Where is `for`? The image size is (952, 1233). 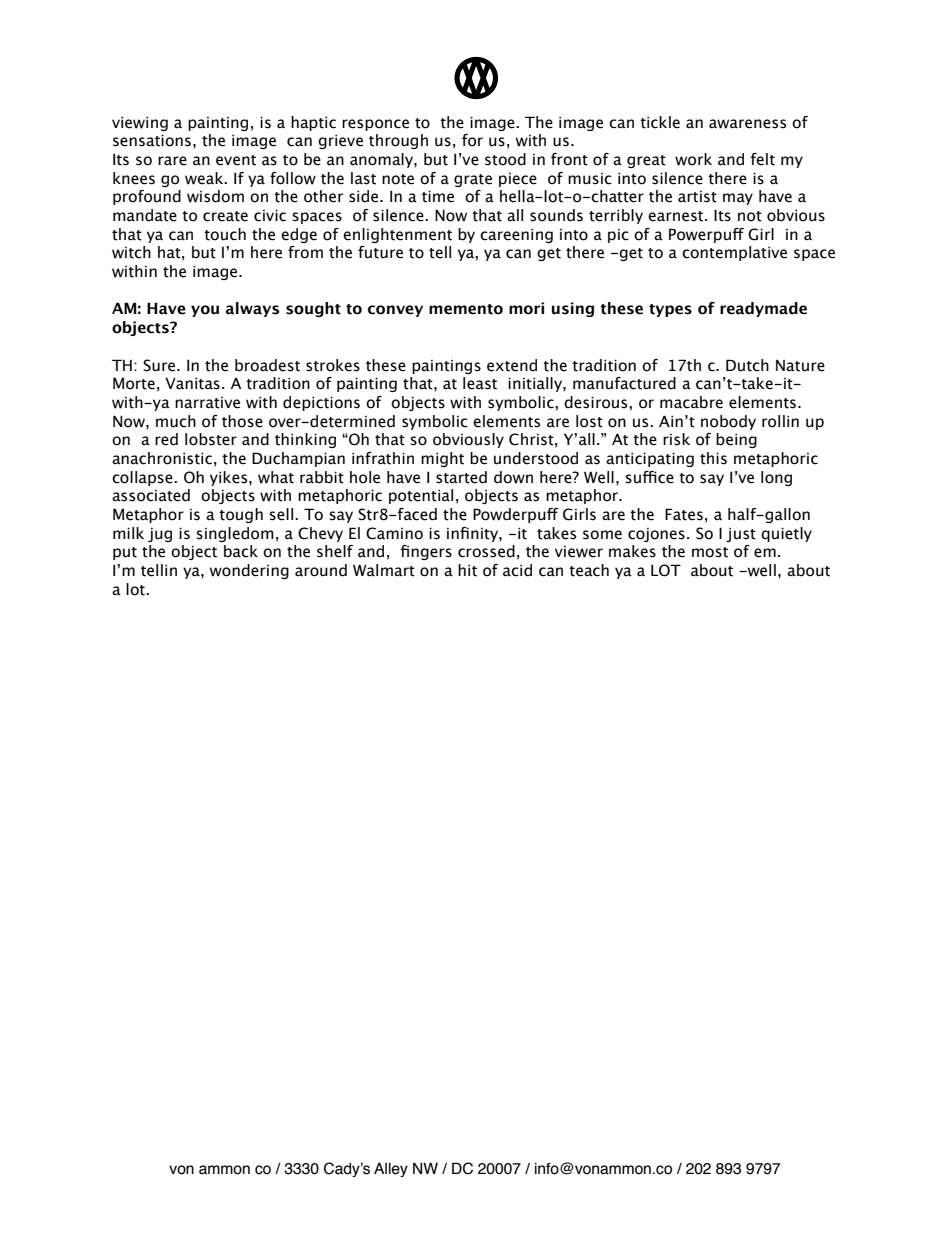
for is located at coordinates (472, 140).
